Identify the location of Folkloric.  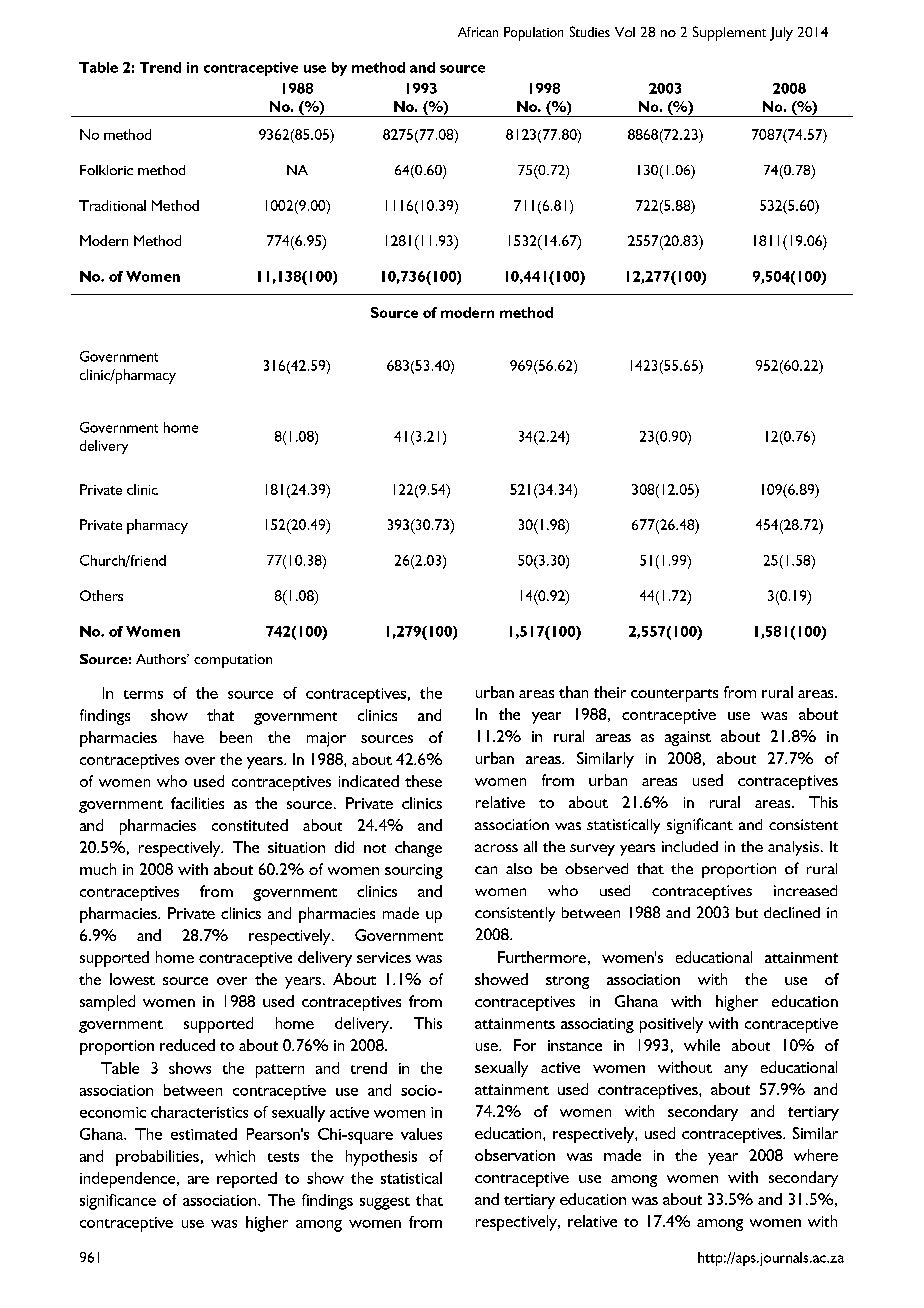
(106, 170).
